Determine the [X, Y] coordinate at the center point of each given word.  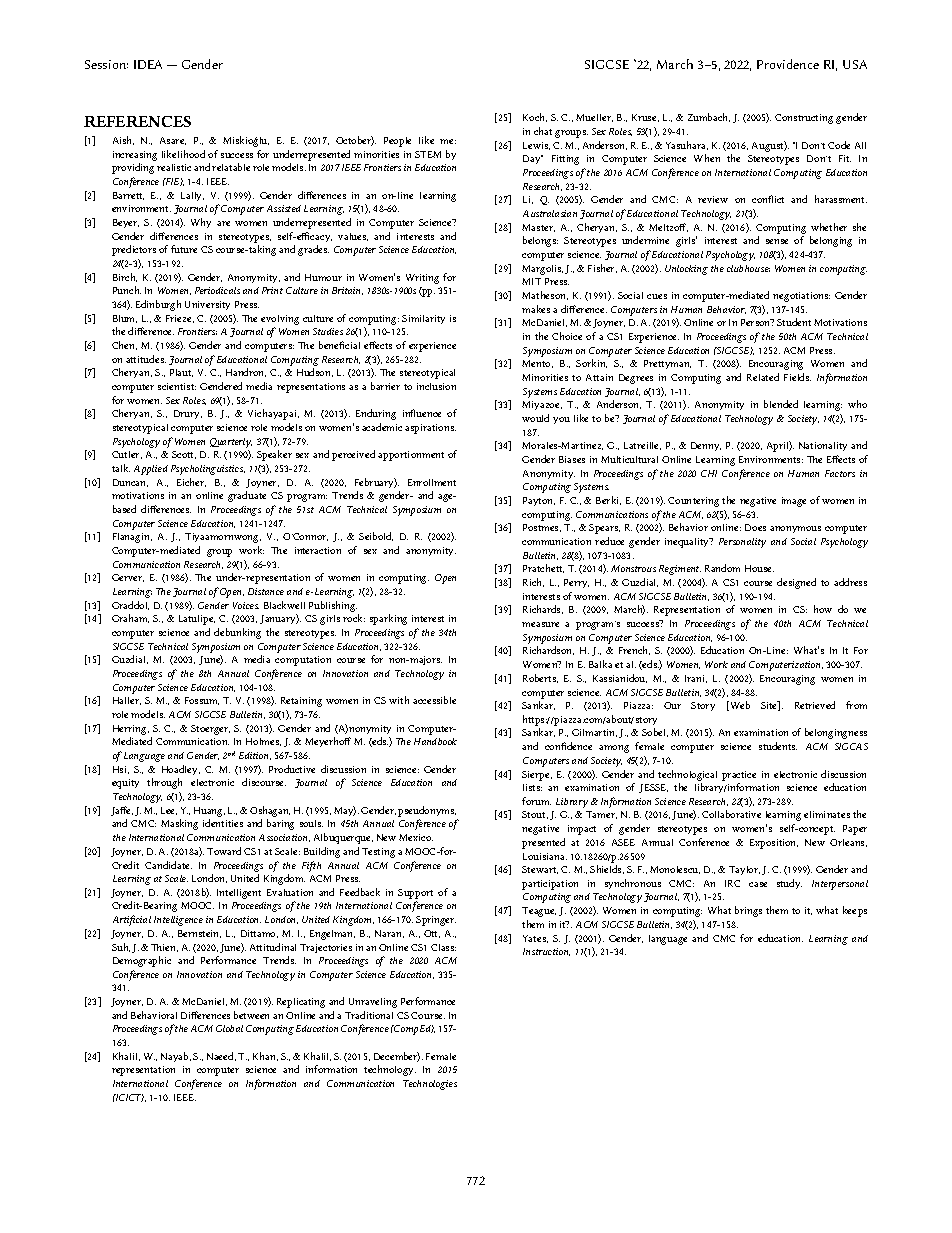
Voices [246, 605]
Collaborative [731, 814]
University [207, 305]
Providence [788, 64]
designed [796, 583]
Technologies [430, 1085]
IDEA [148, 64]
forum [536, 801]
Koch [535, 117]
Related [763, 377]
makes [536, 309]
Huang [209, 812]
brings [748, 911]
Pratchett [543, 568]
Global [229, 1028]
